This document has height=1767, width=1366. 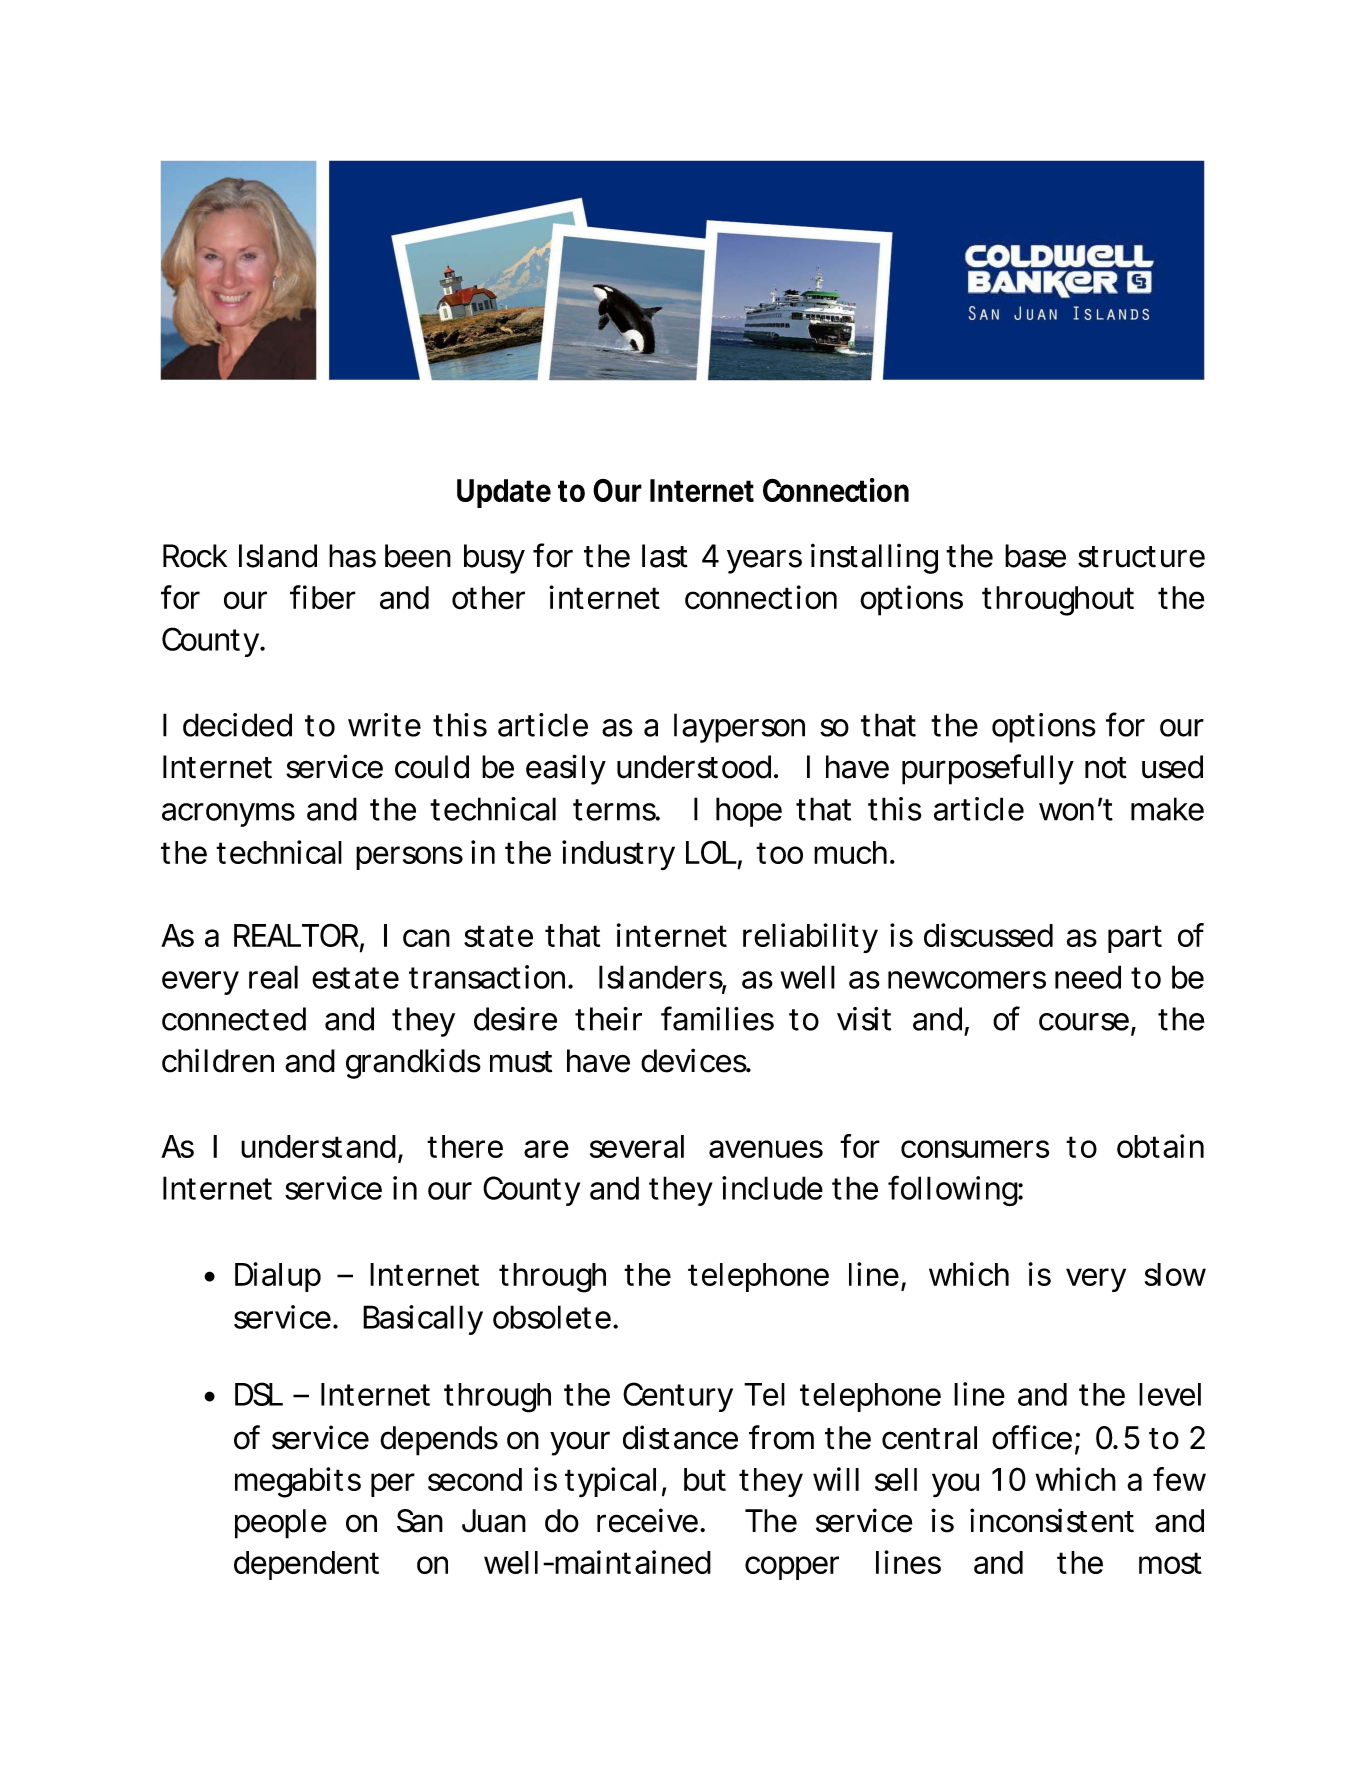 What do you see at coordinates (1052, 1520) in the document?
I see `inconsistent` at bounding box center [1052, 1520].
